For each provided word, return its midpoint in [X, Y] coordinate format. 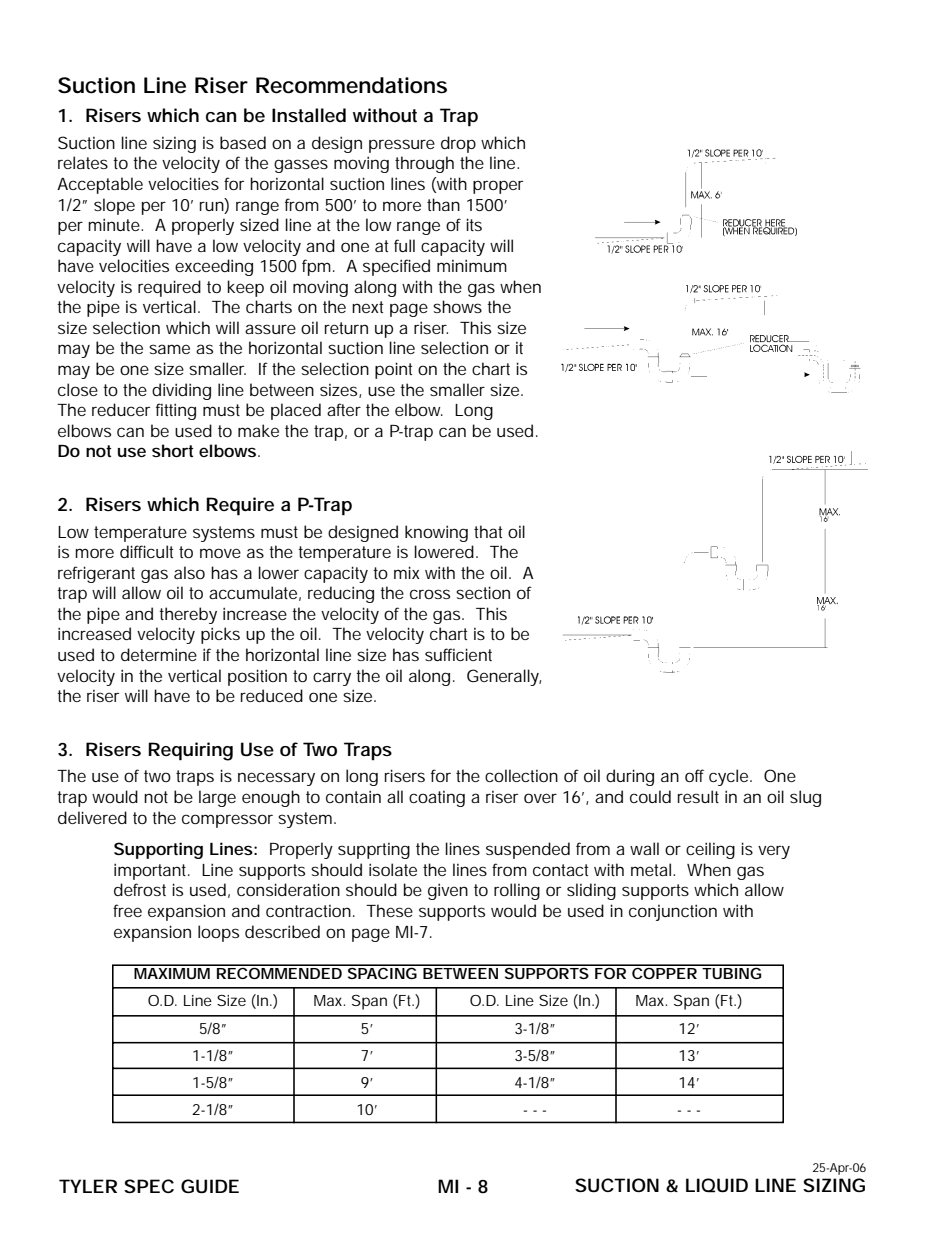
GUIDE [210, 1186]
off [694, 775]
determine [159, 654]
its [474, 224]
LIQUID [717, 1185]
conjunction [673, 912]
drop [458, 144]
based [243, 142]
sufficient [458, 654]
